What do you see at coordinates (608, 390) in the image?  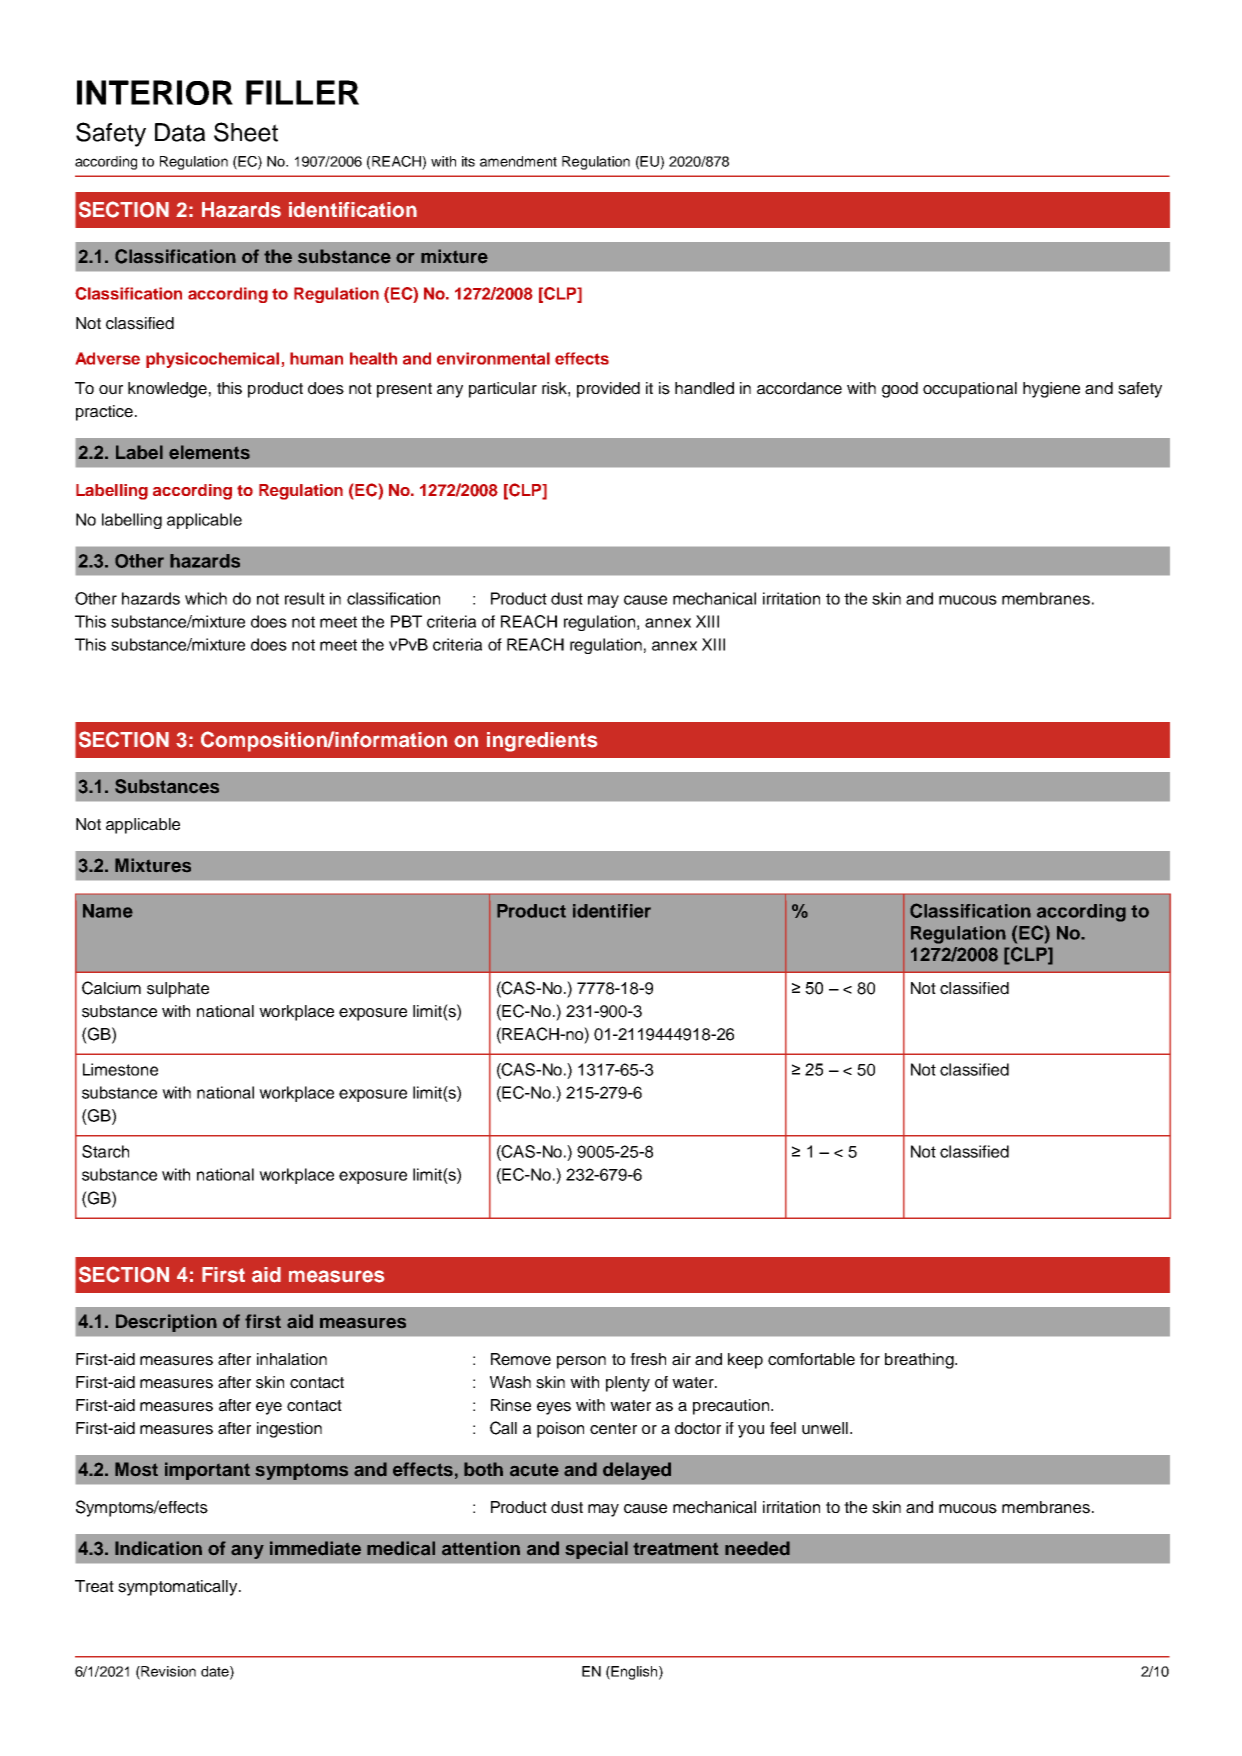 I see `provided` at bounding box center [608, 390].
